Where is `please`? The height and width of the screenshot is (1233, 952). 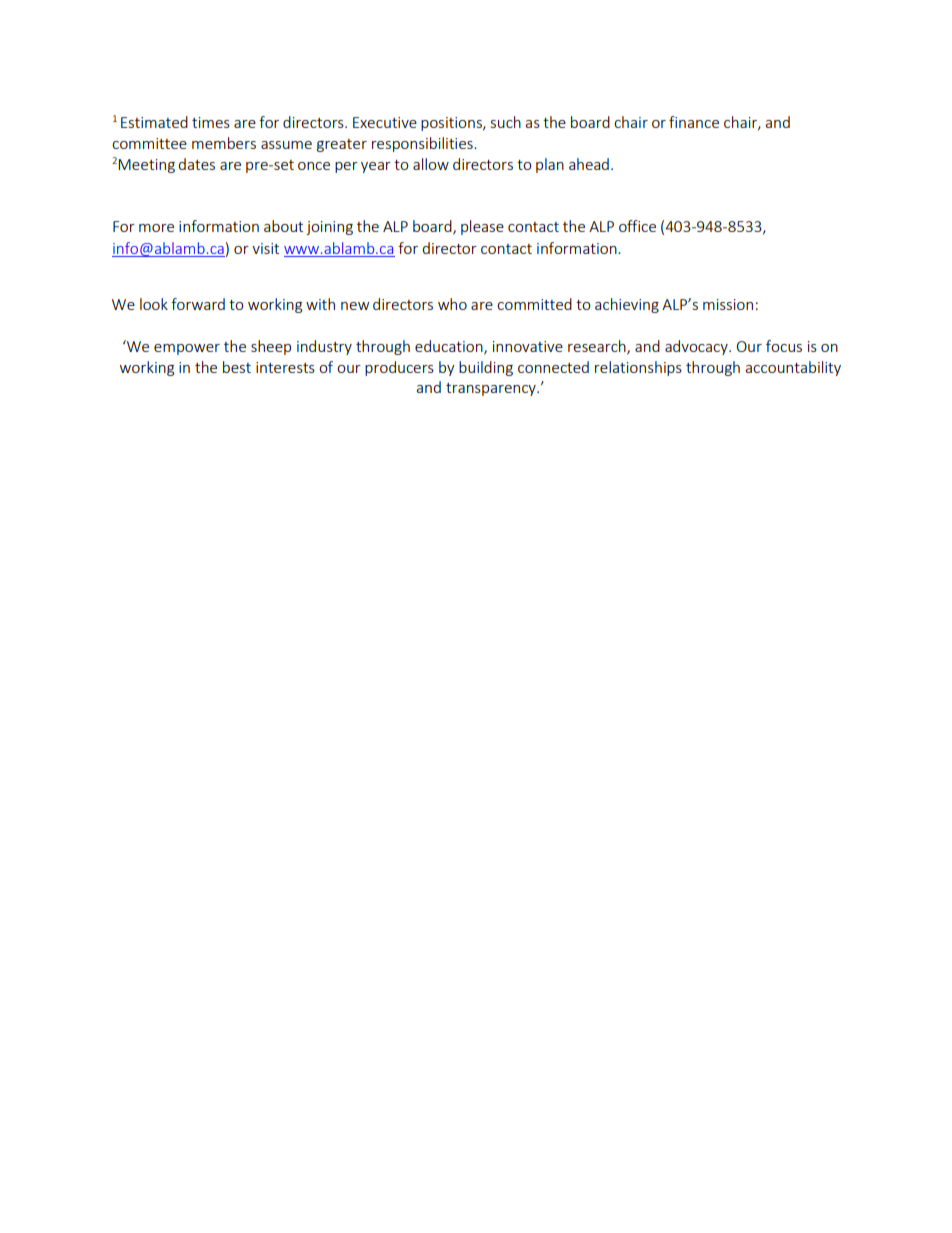 please is located at coordinates (482, 227).
